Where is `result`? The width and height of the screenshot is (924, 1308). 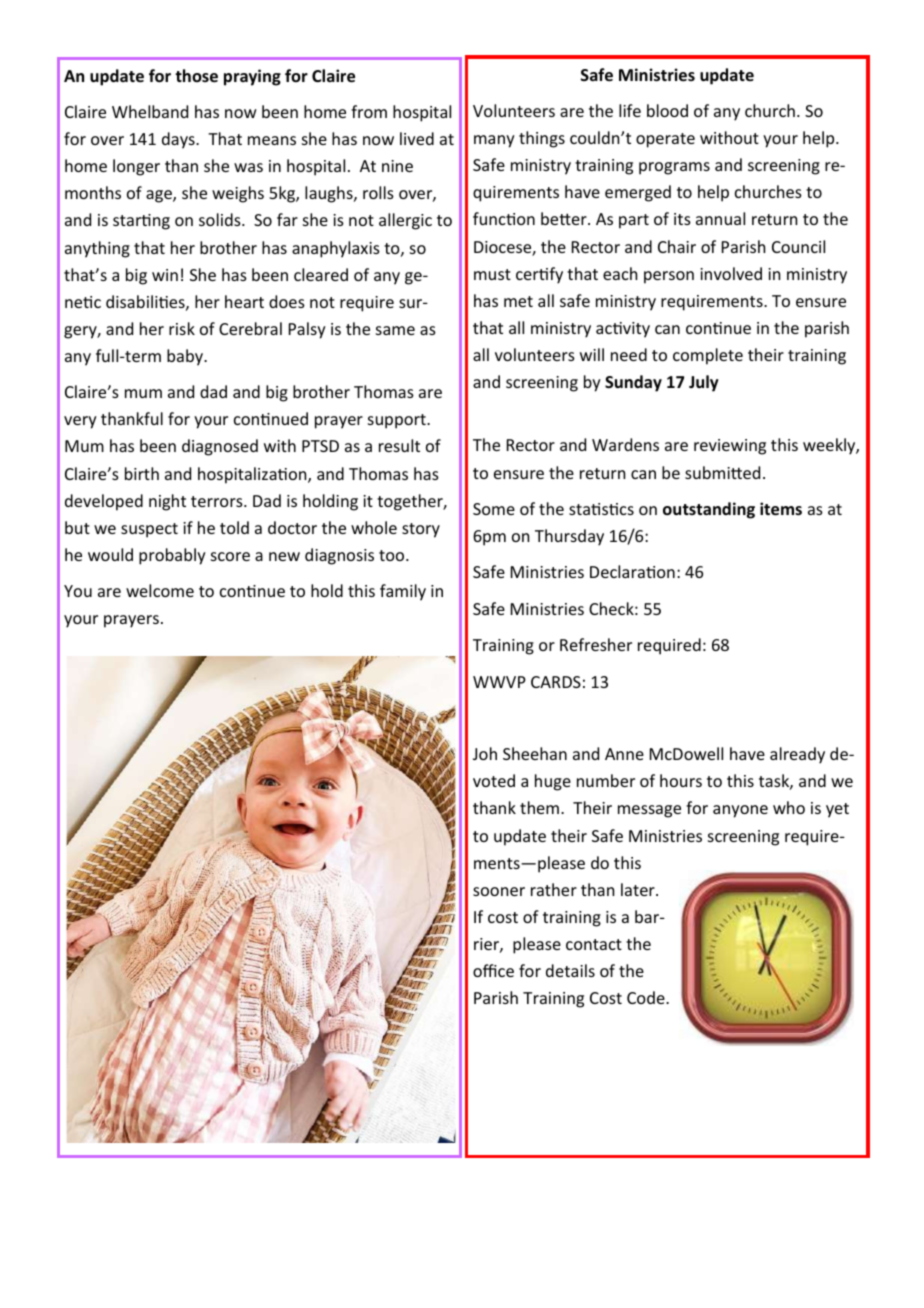
result is located at coordinates (399, 445).
